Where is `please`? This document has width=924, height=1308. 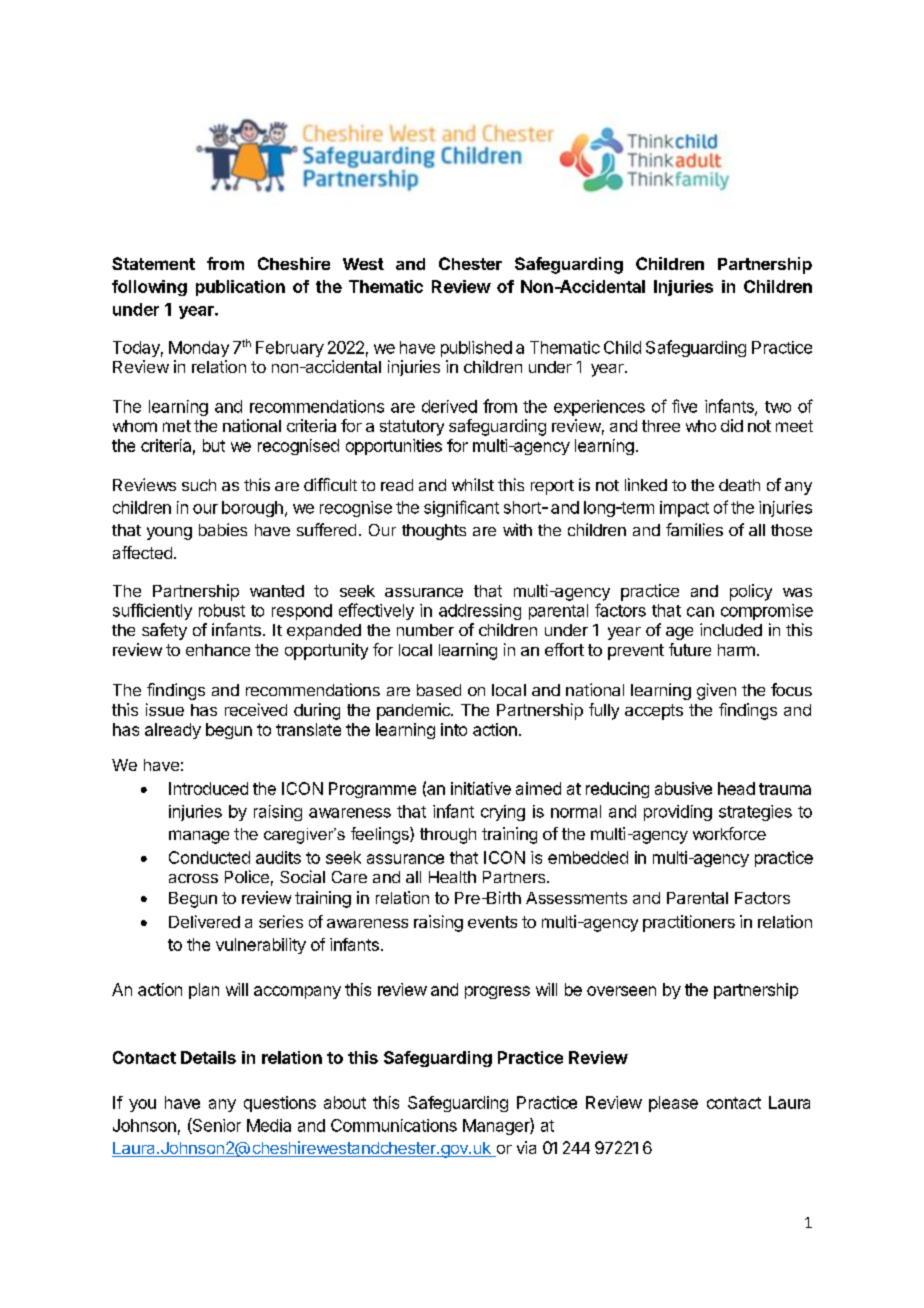
please is located at coordinates (673, 1104).
